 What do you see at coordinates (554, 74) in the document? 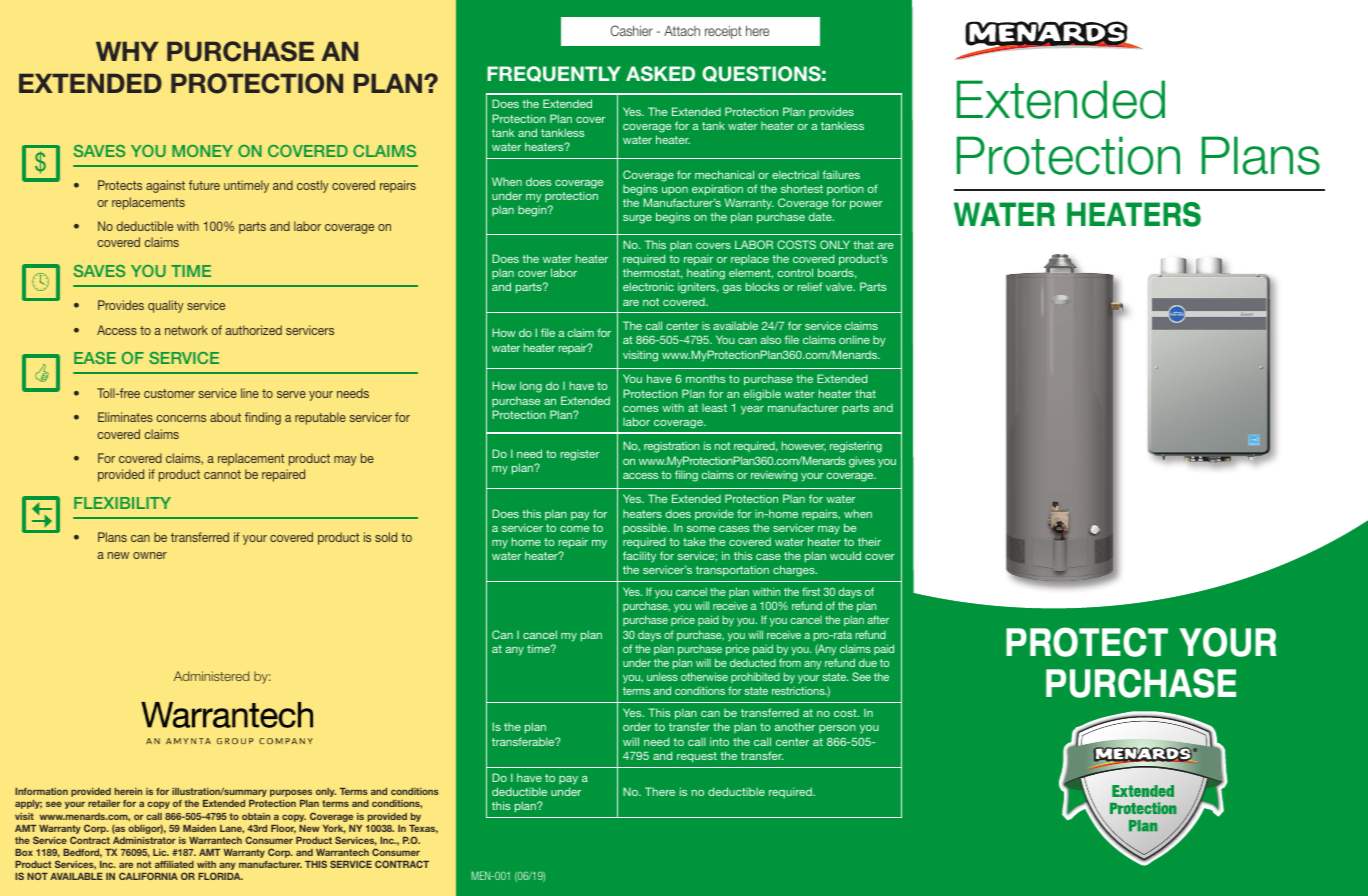
I see `FREQUENTLY` at bounding box center [554, 74].
